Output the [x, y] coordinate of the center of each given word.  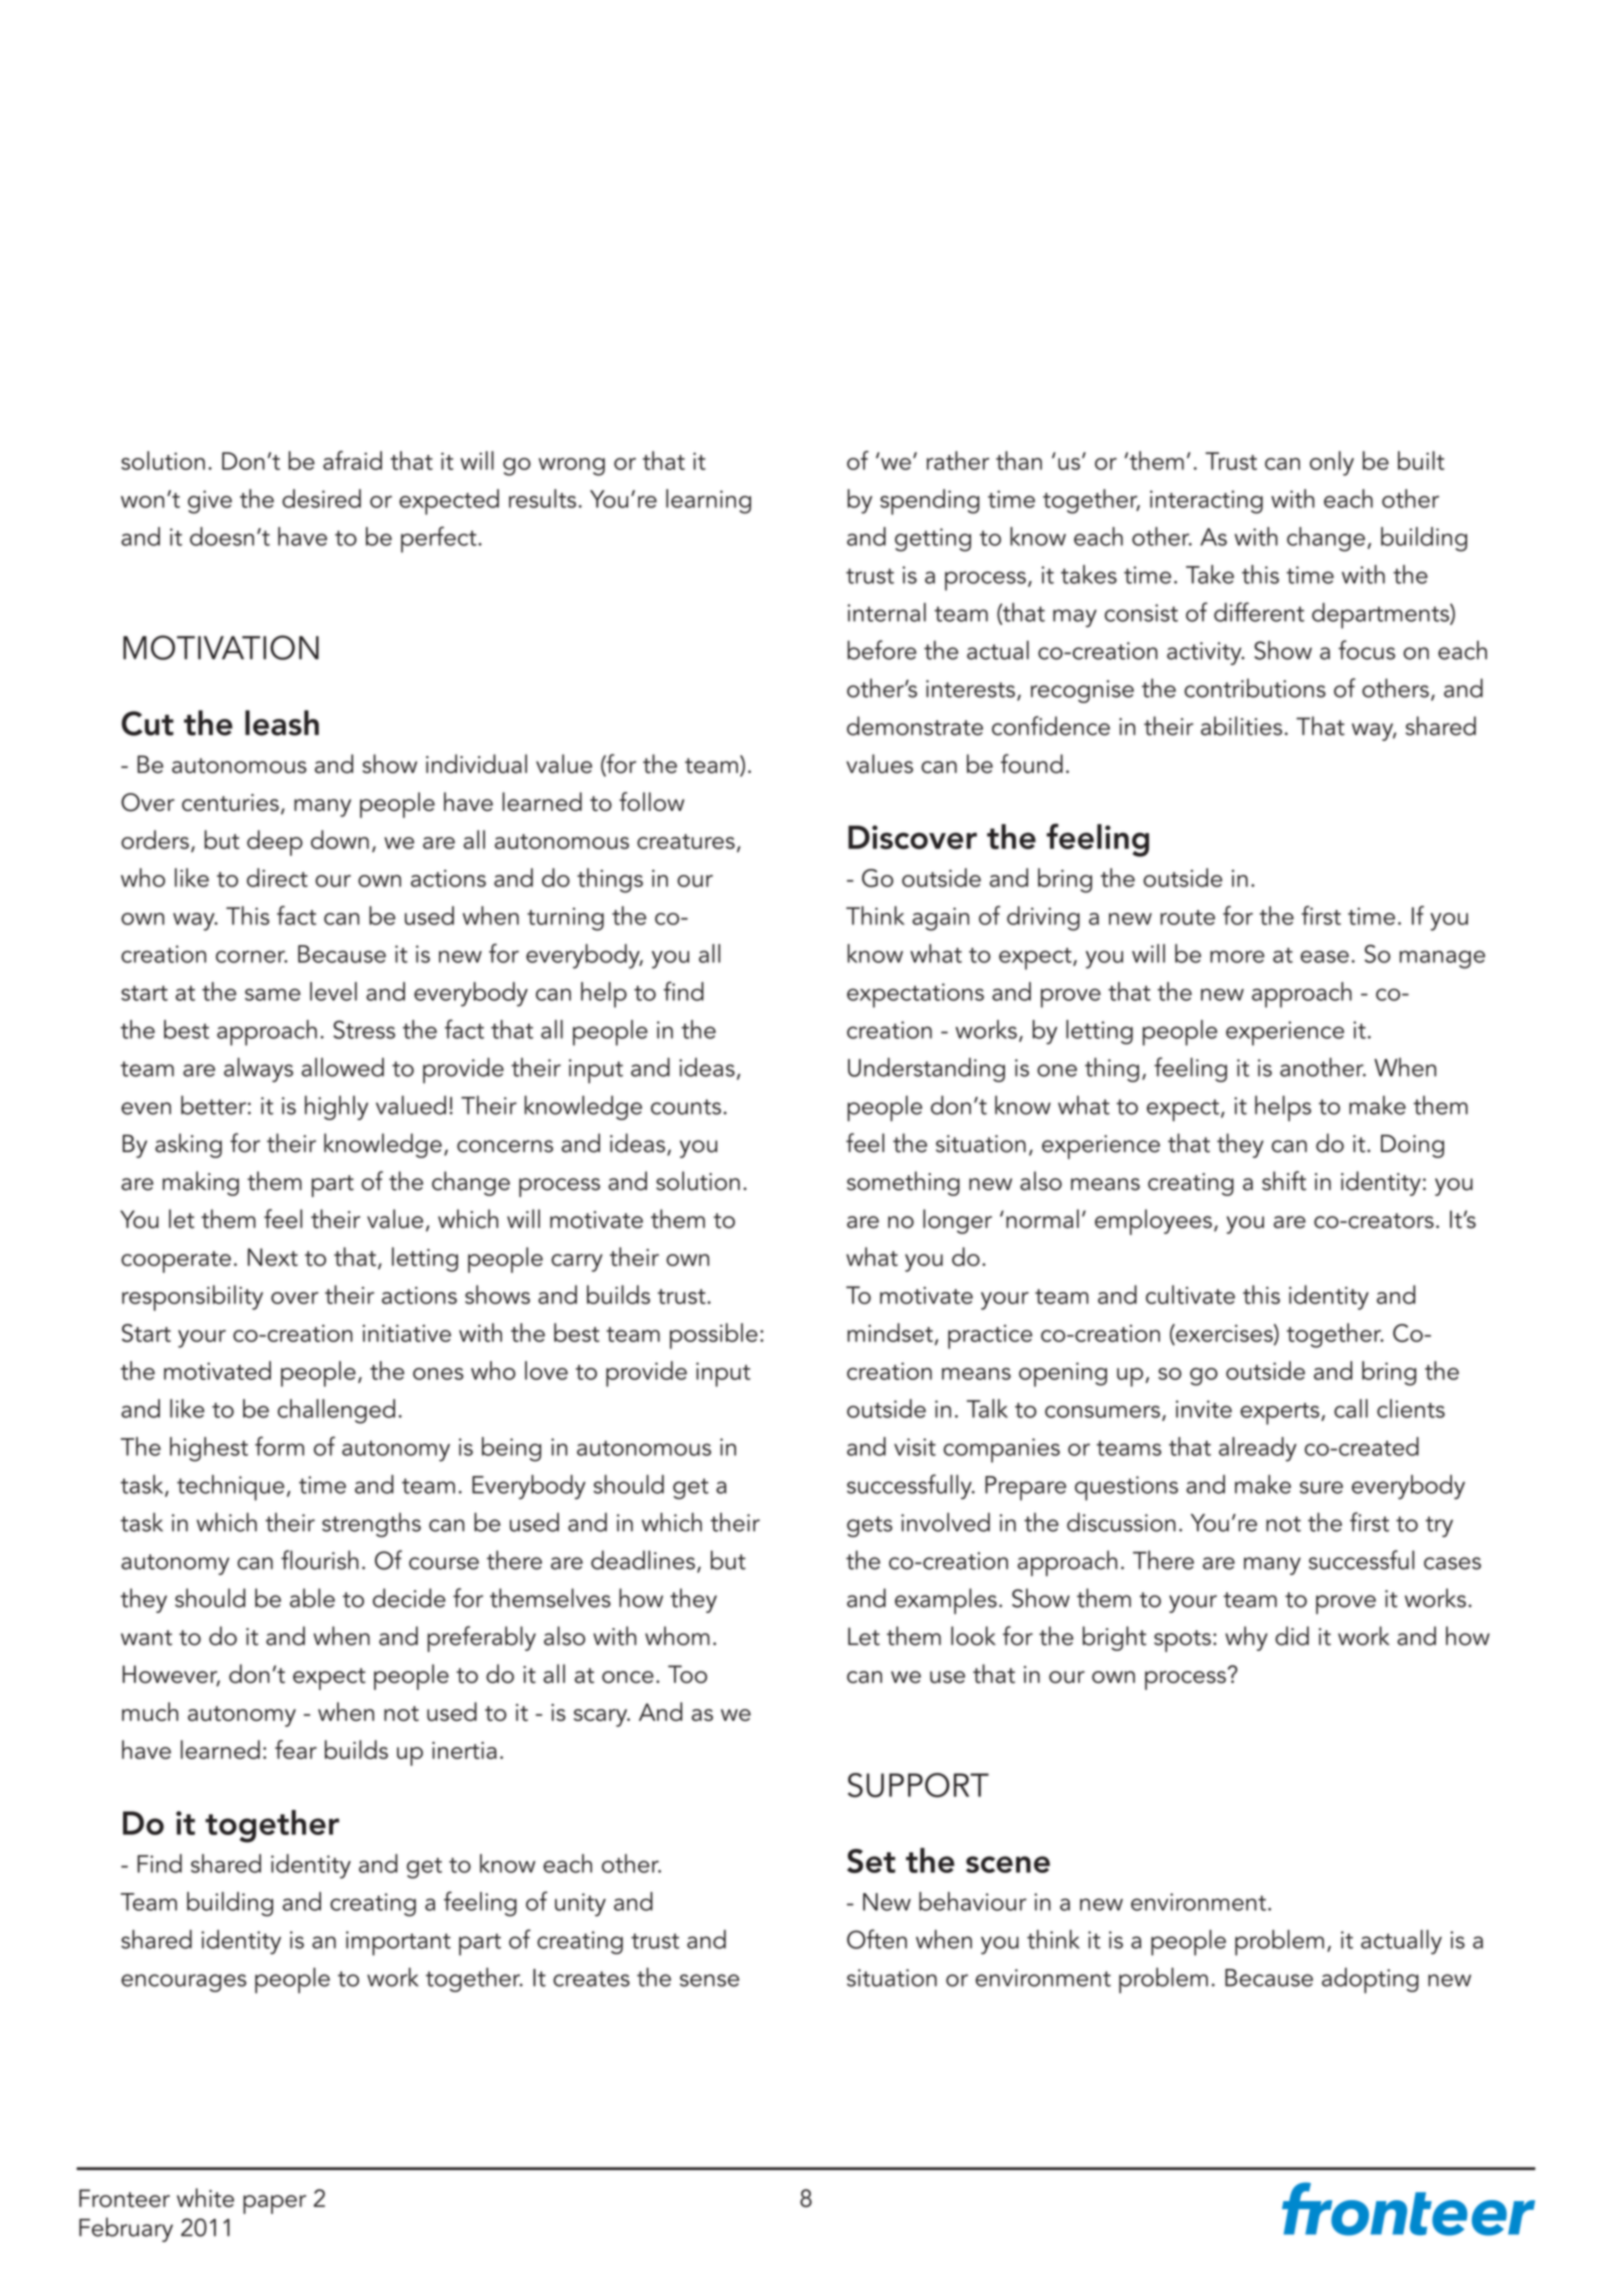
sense [709, 1980]
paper [274, 2204]
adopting [1370, 1980]
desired [321, 498]
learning [708, 501]
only [1332, 463]
